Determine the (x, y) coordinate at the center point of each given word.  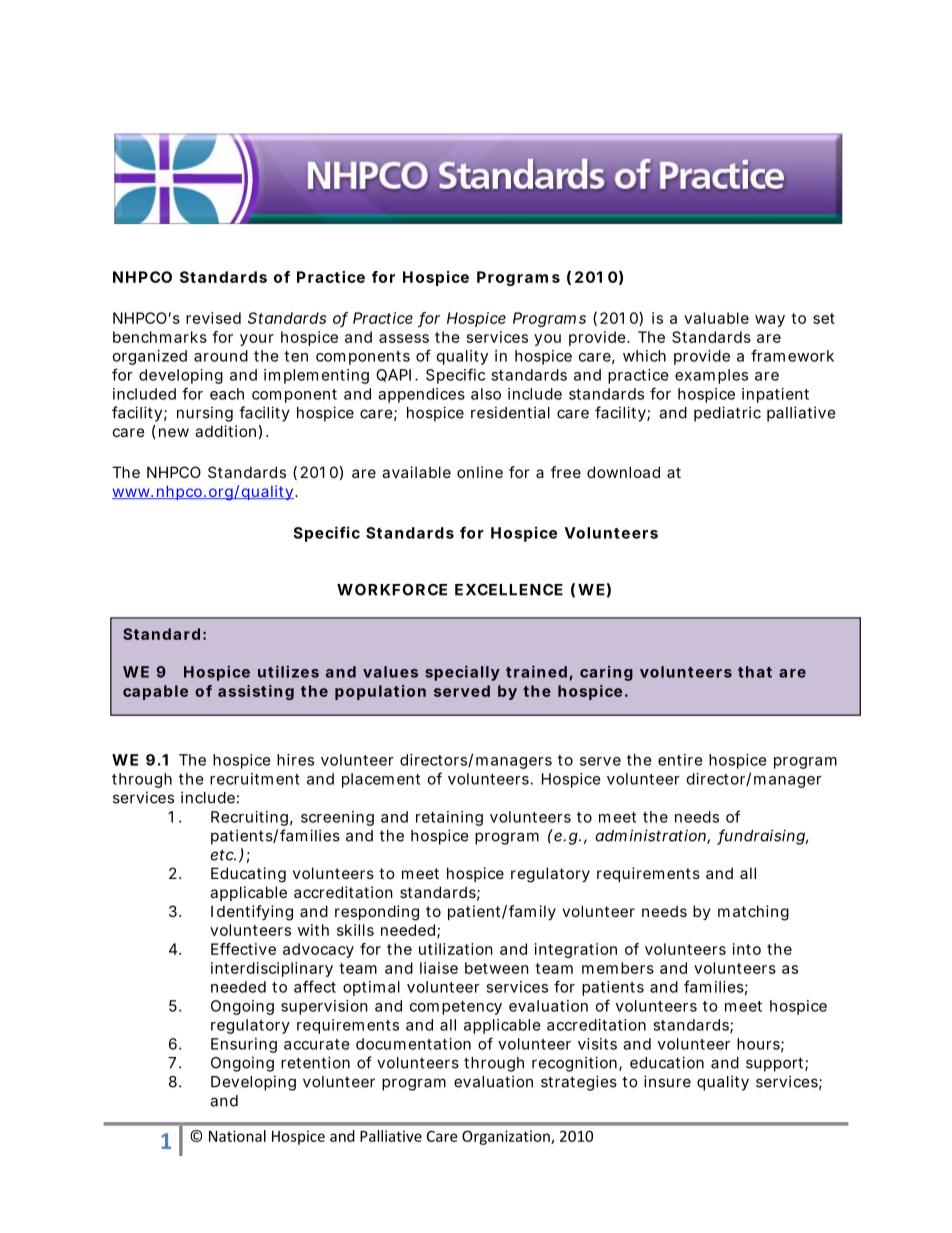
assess (404, 338)
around (221, 356)
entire (680, 760)
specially (462, 673)
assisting (256, 692)
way (770, 321)
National (237, 1136)
